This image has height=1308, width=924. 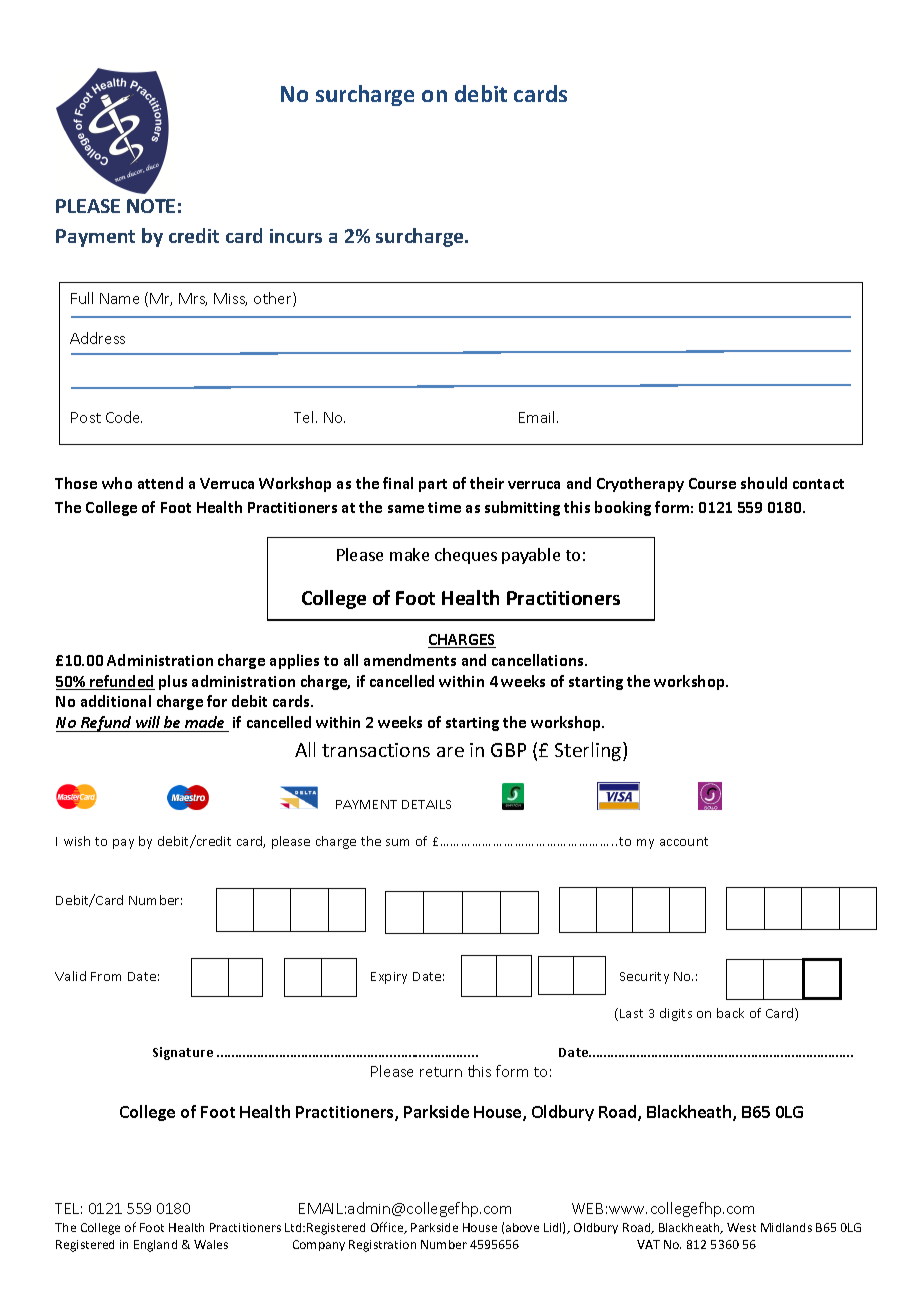 What do you see at coordinates (397, 842) in the image?
I see `sum` at bounding box center [397, 842].
